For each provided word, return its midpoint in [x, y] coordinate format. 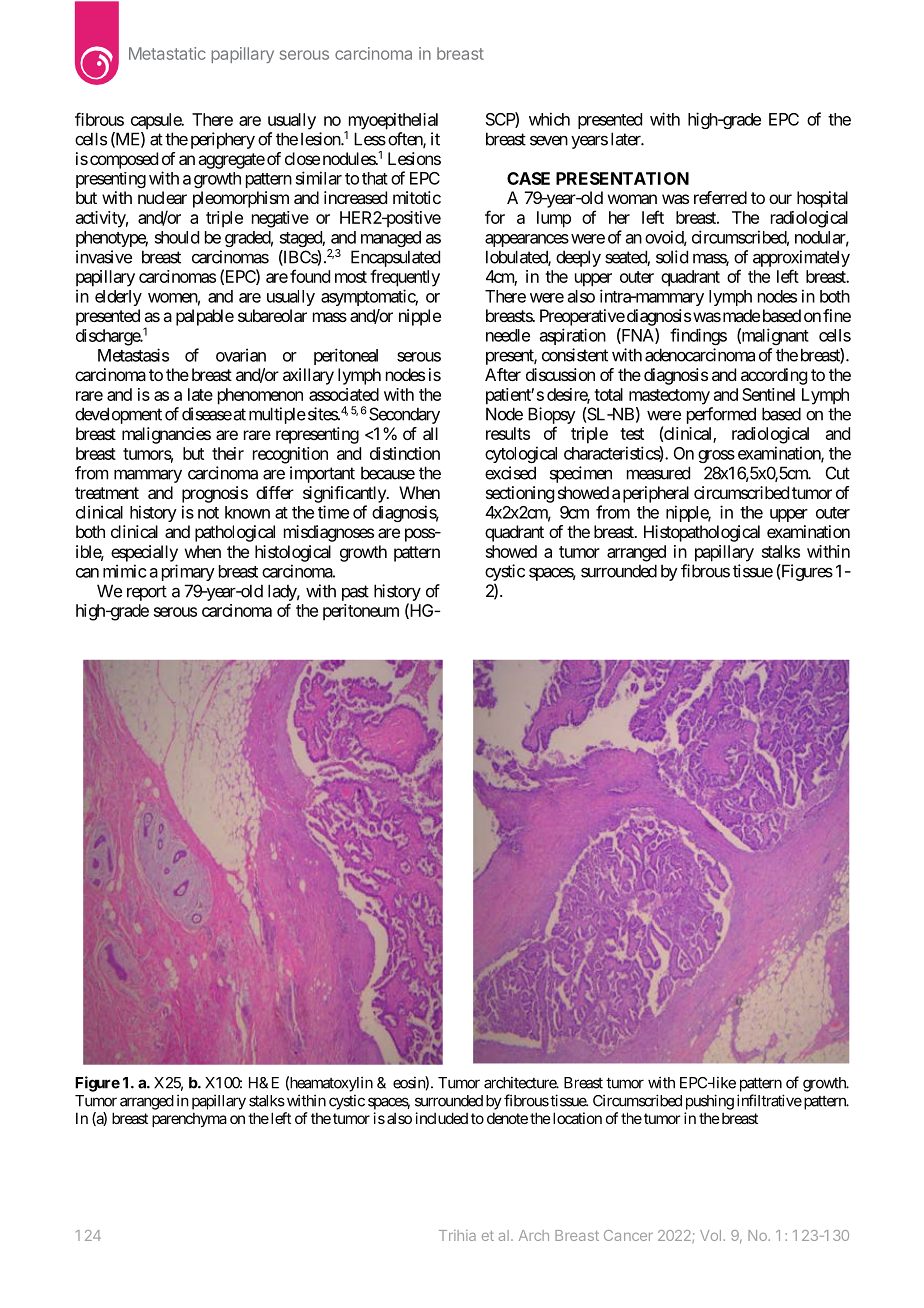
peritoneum [361, 612]
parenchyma [189, 1119]
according [774, 376]
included [442, 1118]
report [147, 593]
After [503, 374]
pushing [710, 1102]
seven [549, 140]
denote [507, 1118]
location [576, 1118]
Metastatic [167, 53]
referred [720, 197]
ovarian [241, 355]
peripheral [656, 494]
